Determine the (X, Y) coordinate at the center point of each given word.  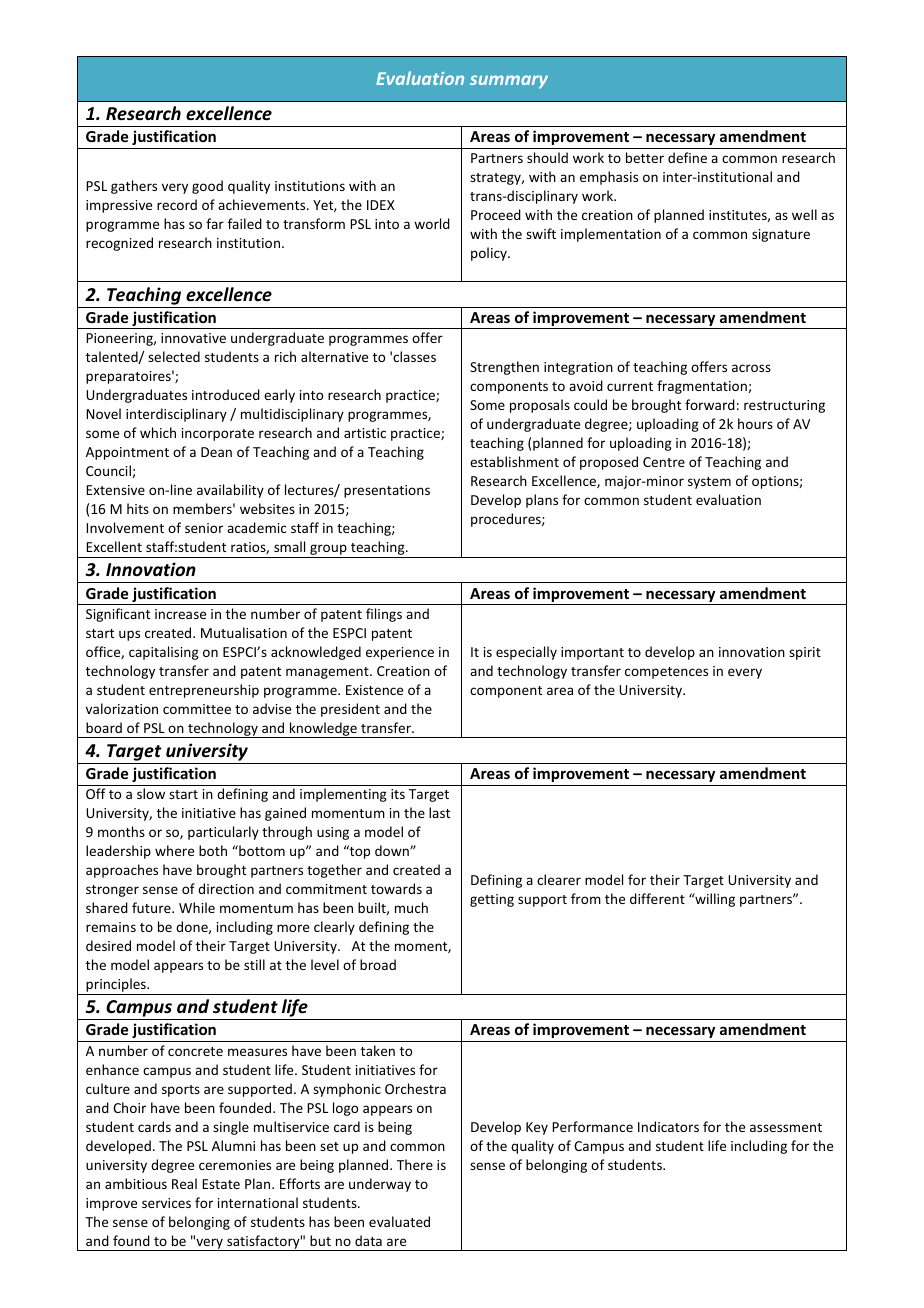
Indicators (668, 1126)
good (207, 187)
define (687, 157)
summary (509, 82)
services (166, 1203)
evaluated (399, 1221)
